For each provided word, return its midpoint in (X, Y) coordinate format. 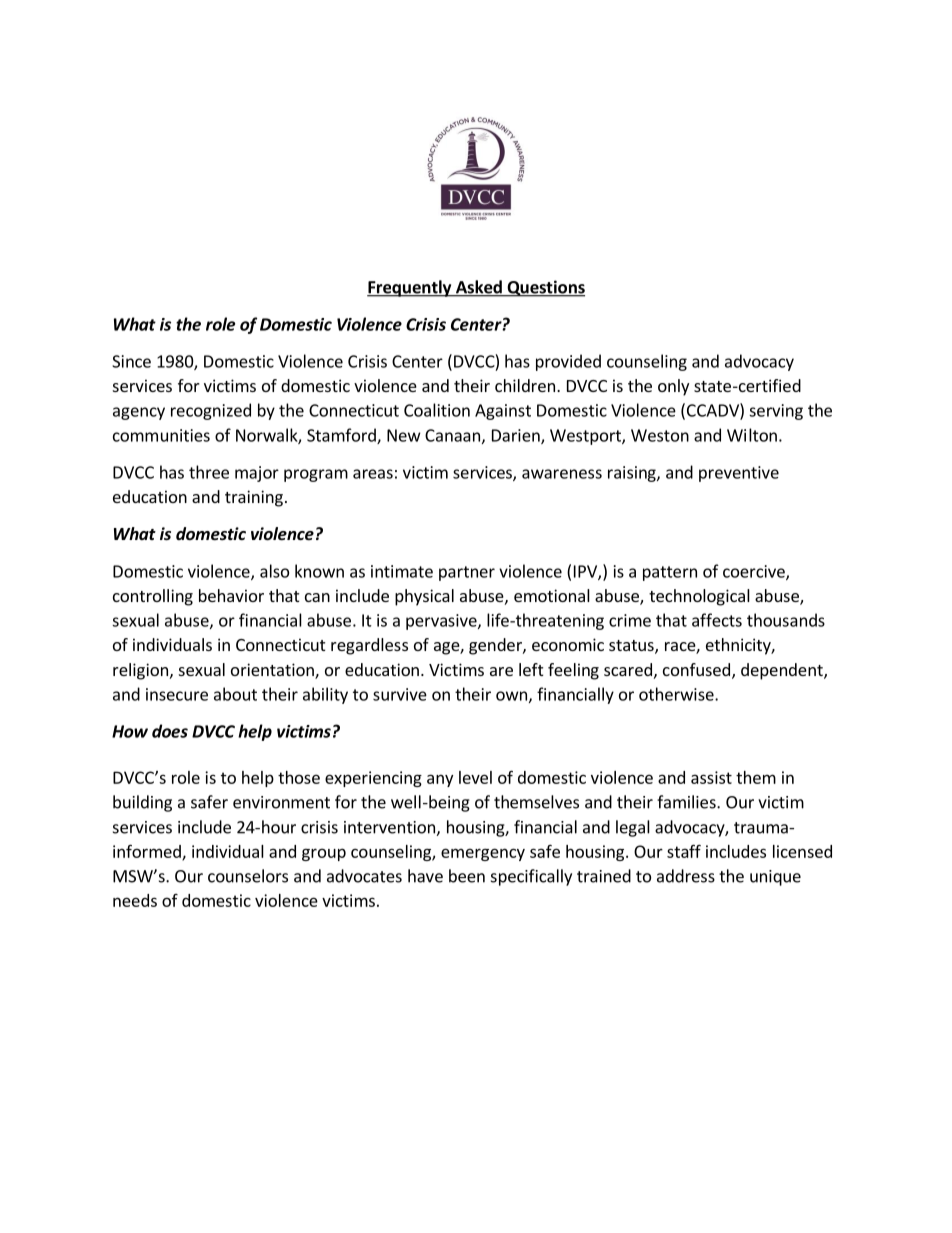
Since (131, 361)
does (170, 731)
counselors (248, 876)
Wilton (752, 435)
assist (711, 777)
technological (699, 597)
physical (424, 597)
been (467, 876)
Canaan (452, 435)
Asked (479, 288)
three (209, 472)
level (475, 777)
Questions (545, 288)
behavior (231, 595)
